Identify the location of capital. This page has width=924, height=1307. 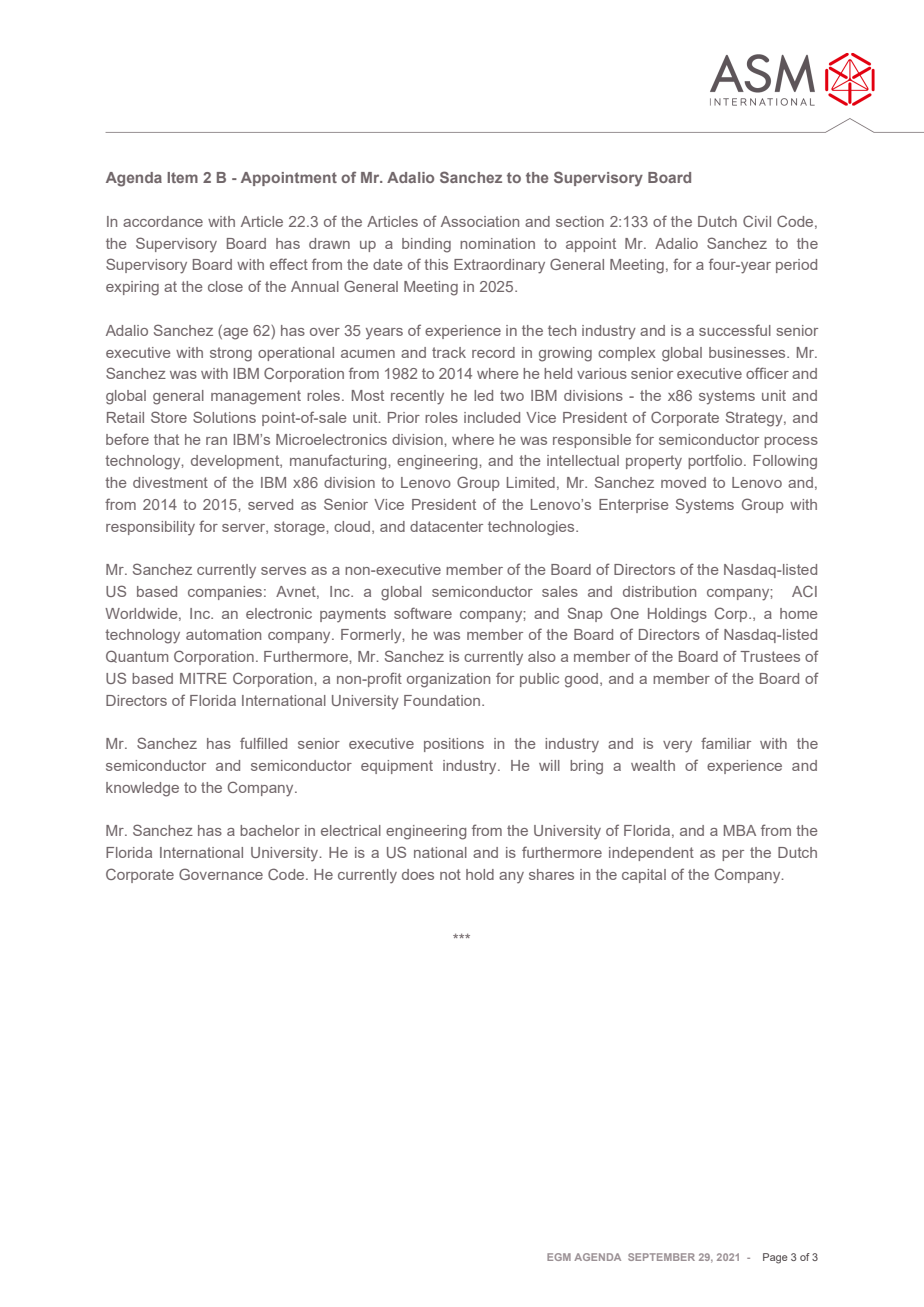
(644, 876).
